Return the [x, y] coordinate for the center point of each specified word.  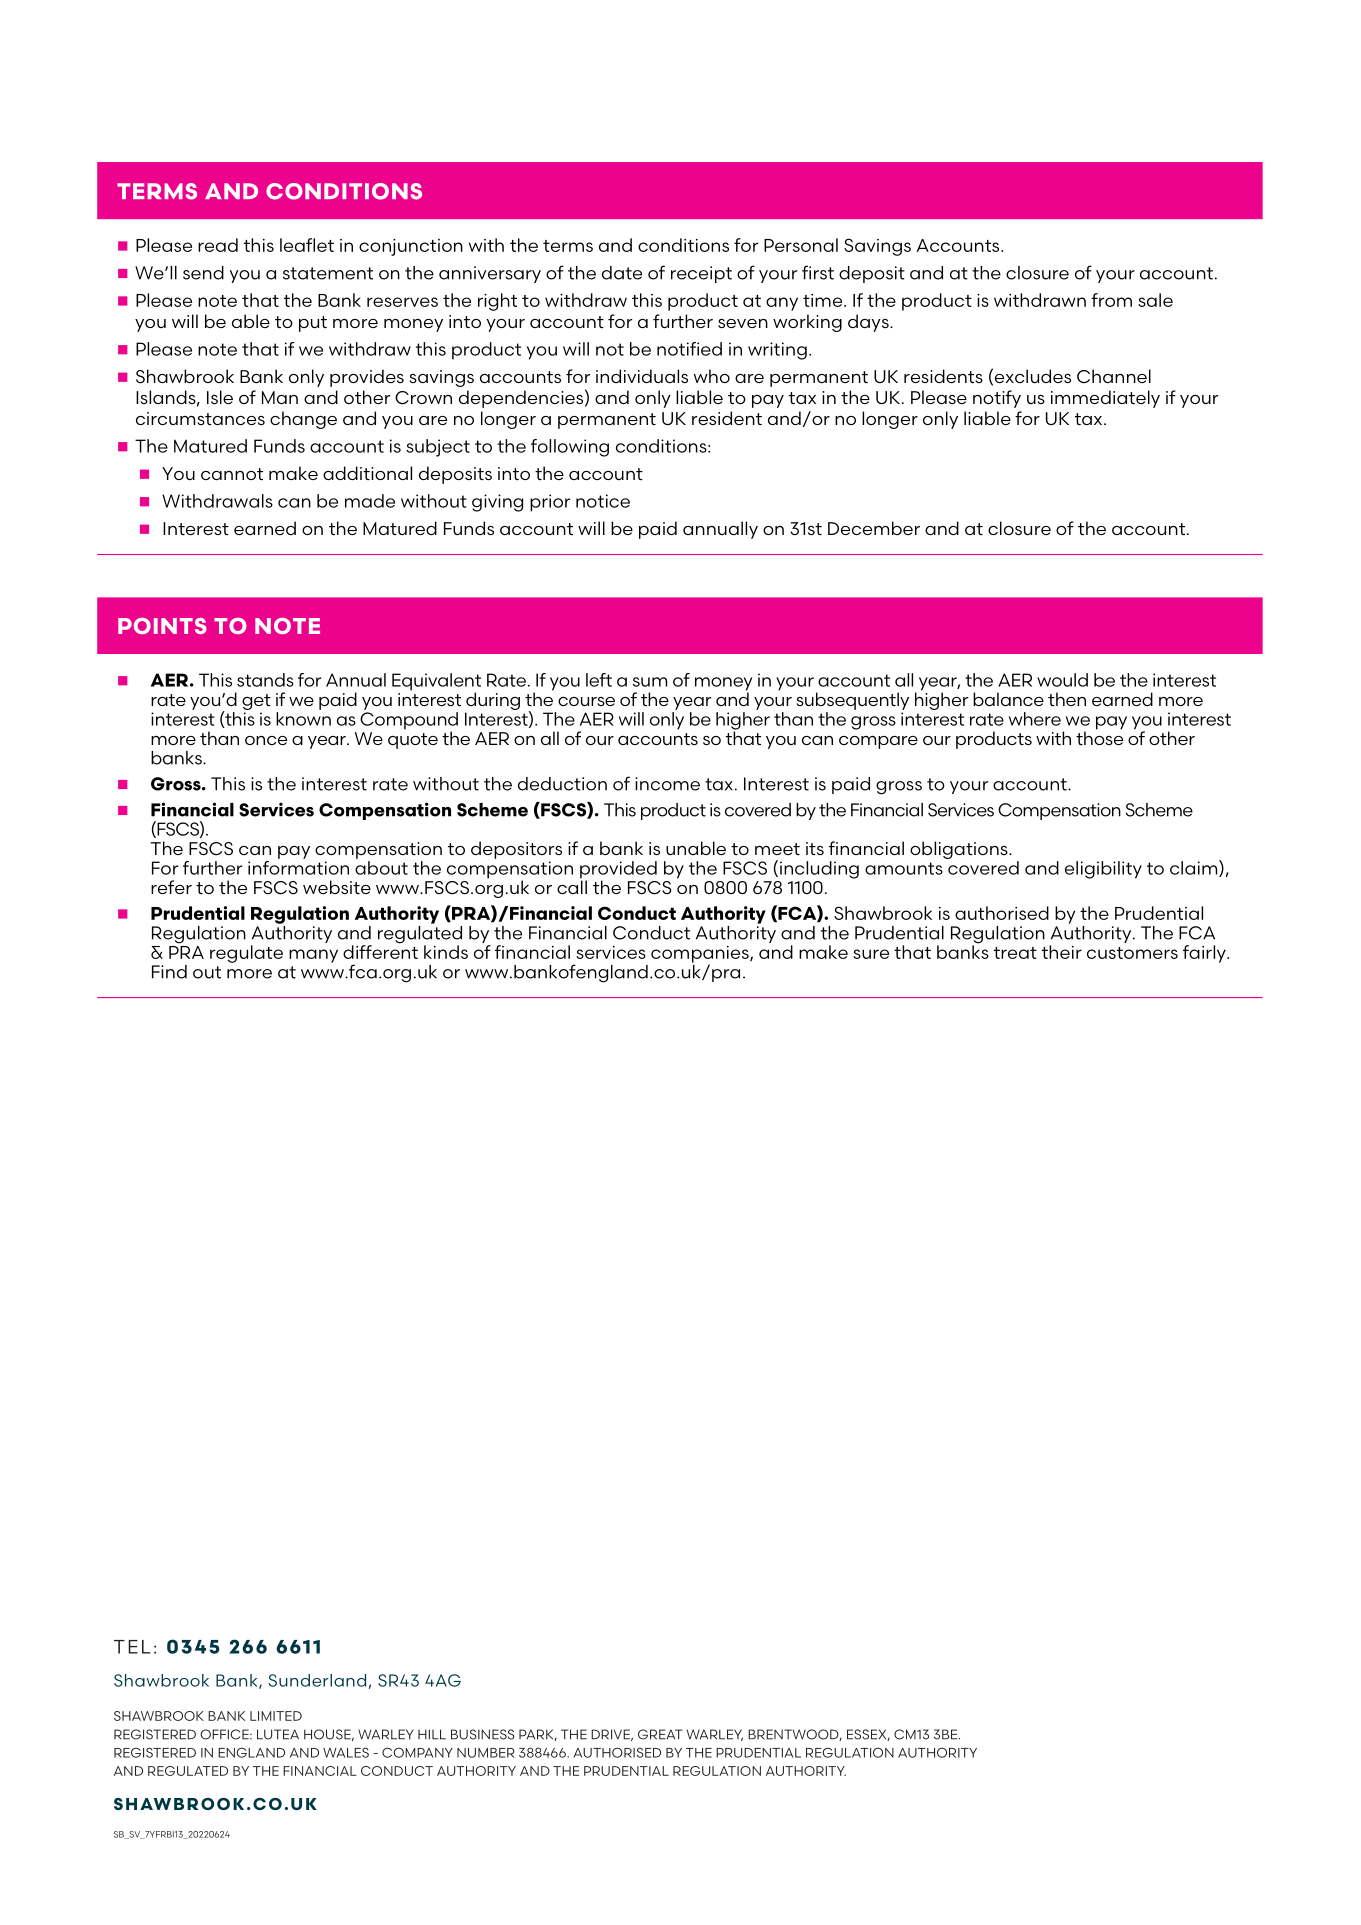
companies [701, 955]
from [1111, 300]
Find [169, 972]
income [667, 784]
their [1062, 952]
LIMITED [276, 1716]
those [1099, 737]
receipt [701, 274]
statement [328, 273]
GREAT [660, 1734]
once [266, 740]
